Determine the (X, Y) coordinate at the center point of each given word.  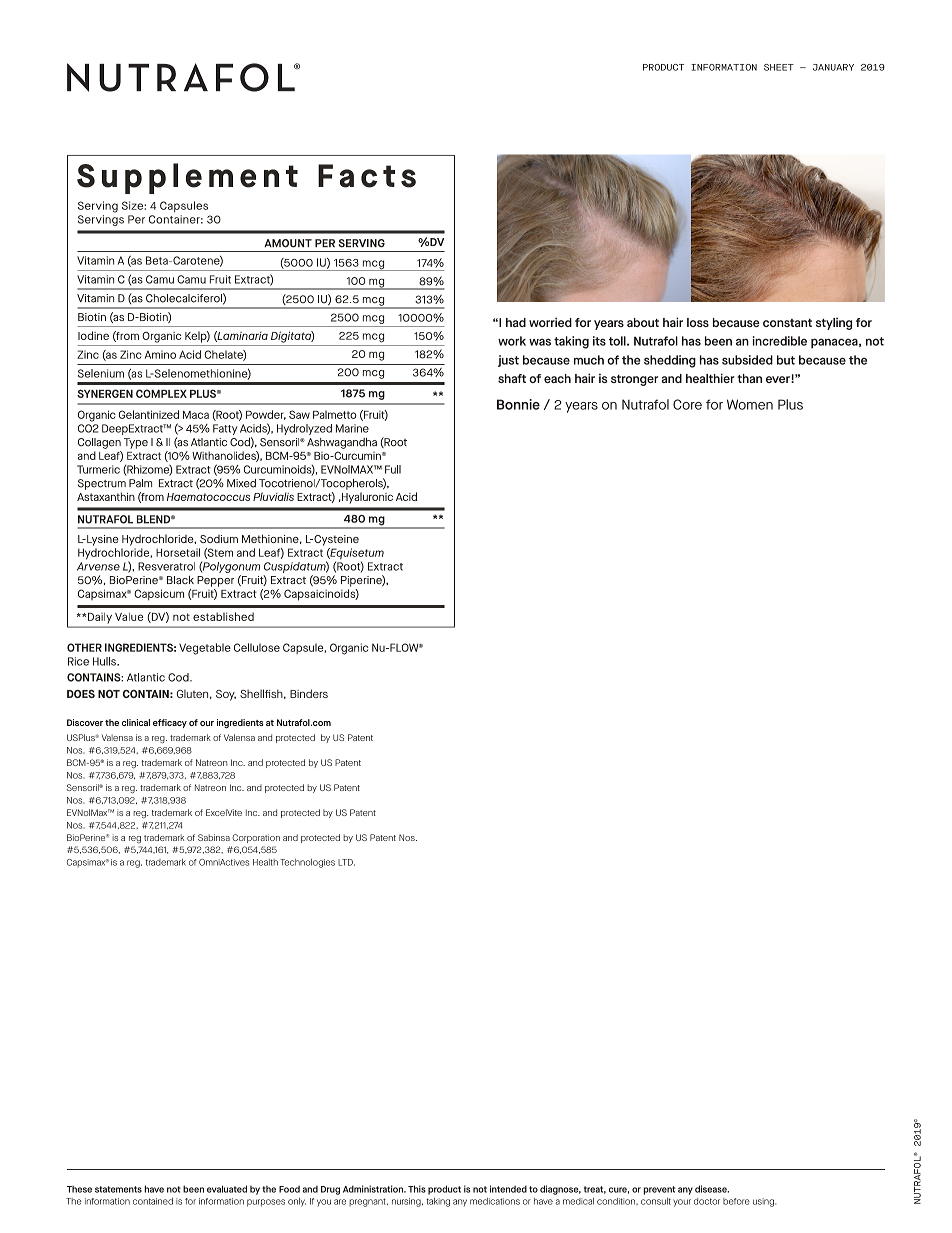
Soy (226, 695)
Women (750, 404)
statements (118, 1189)
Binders (309, 693)
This (417, 1189)
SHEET (779, 67)
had (516, 322)
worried (550, 322)
